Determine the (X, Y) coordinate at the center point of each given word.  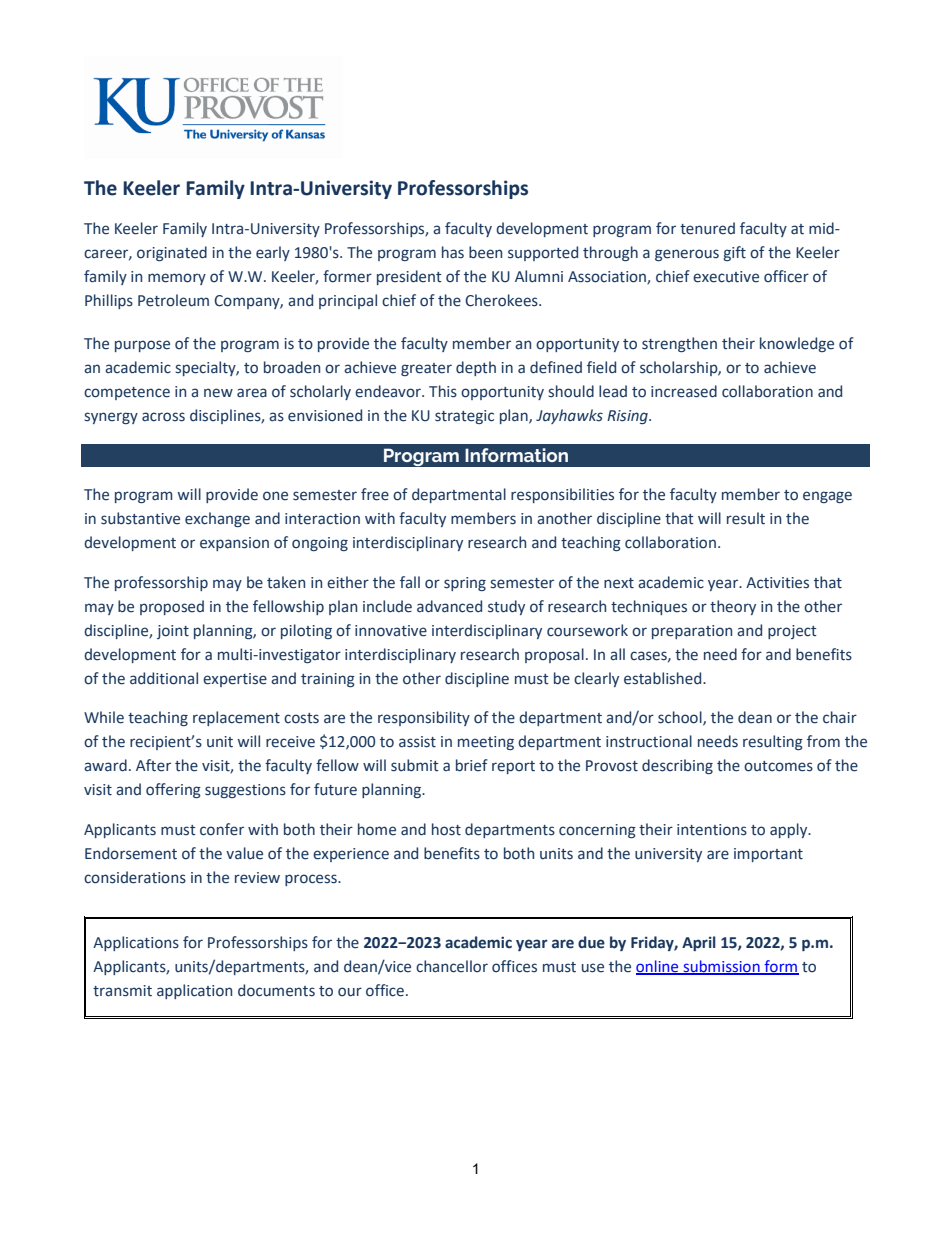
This (443, 391)
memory (177, 279)
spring (465, 584)
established (664, 678)
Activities (777, 583)
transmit (122, 991)
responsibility (424, 718)
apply (790, 830)
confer (222, 829)
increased (684, 391)
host (446, 829)
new (218, 393)
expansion (234, 544)
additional (164, 678)
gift (734, 253)
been (485, 252)
